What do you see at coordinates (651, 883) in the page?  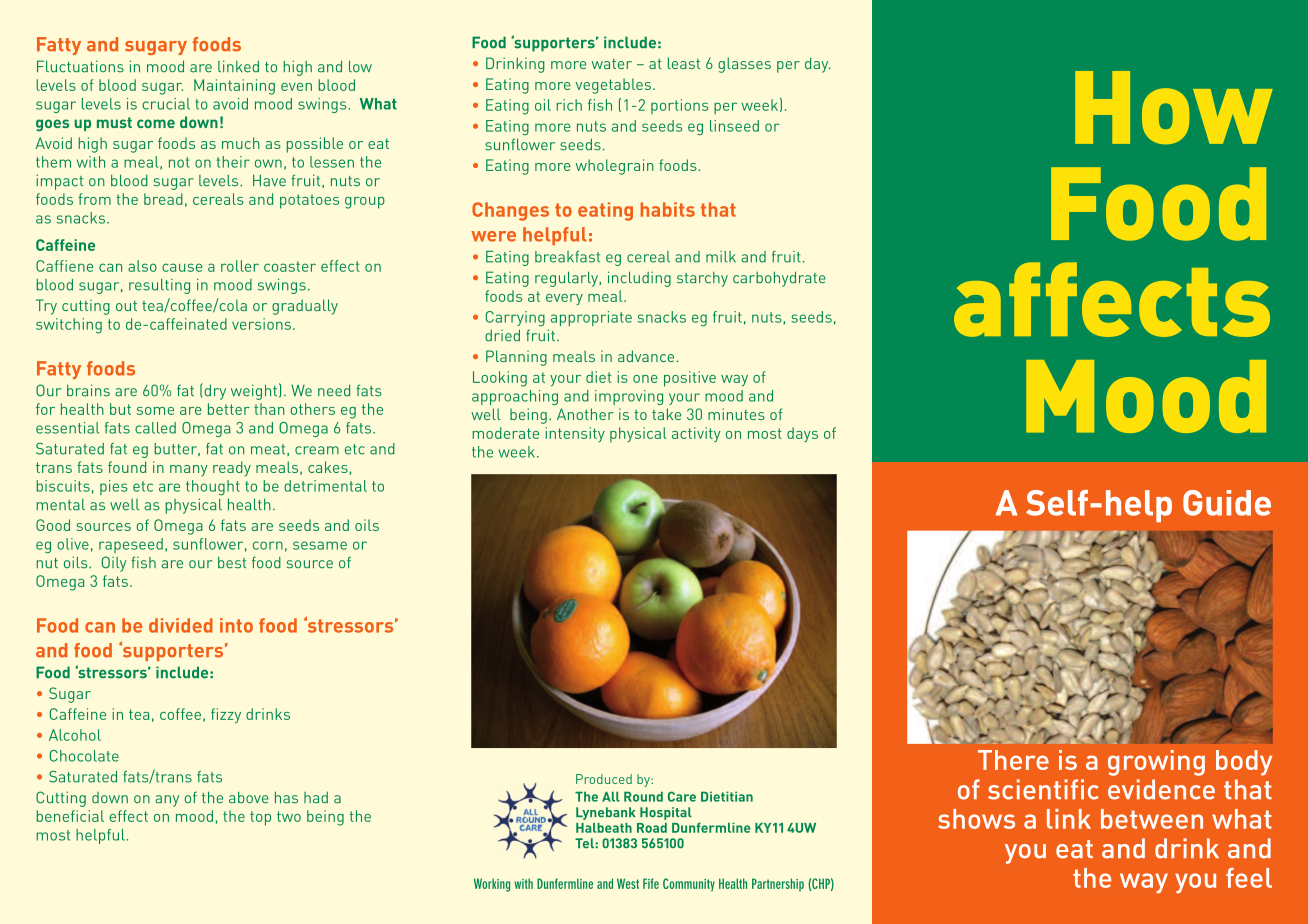 I see `Fife` at bounding box center [651, 883].
